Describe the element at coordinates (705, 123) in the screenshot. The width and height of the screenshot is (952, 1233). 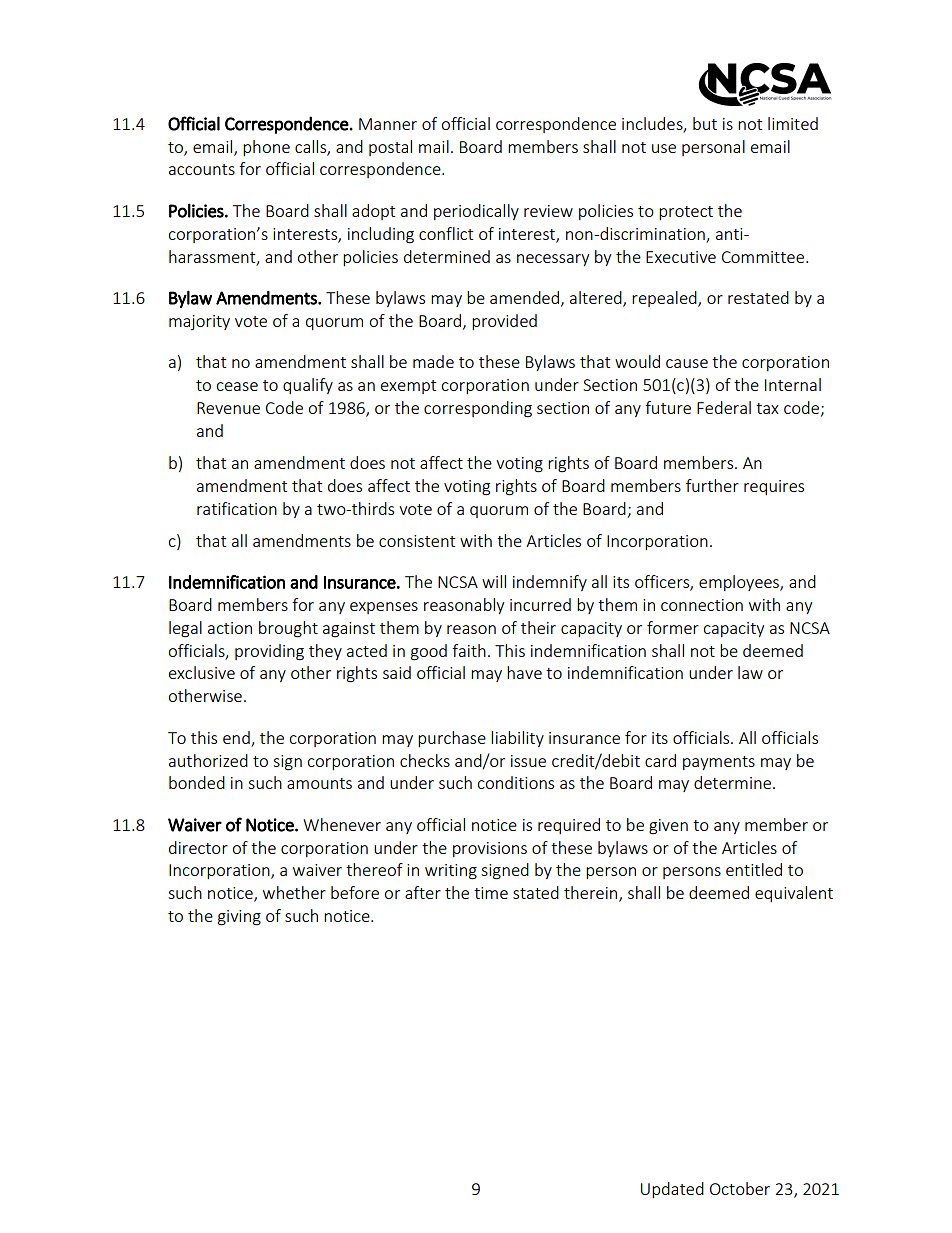
I see `but` at that location.
